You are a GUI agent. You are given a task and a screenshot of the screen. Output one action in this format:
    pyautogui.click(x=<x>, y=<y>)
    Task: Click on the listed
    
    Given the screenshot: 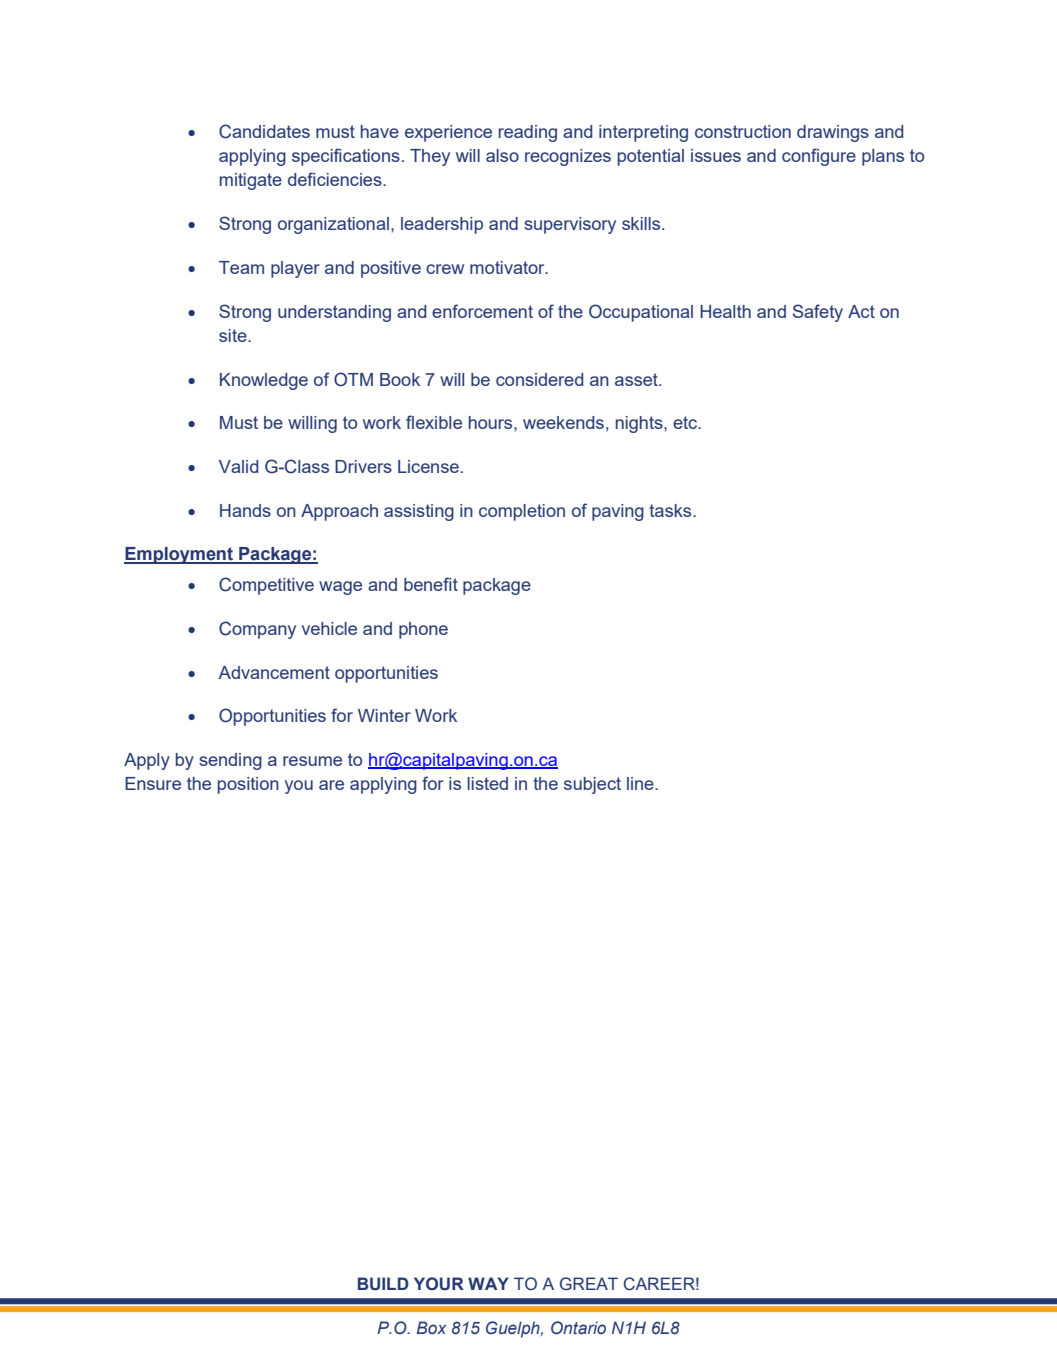 What is the action you would take?
    pyautogui.click(x=487, y=783)
